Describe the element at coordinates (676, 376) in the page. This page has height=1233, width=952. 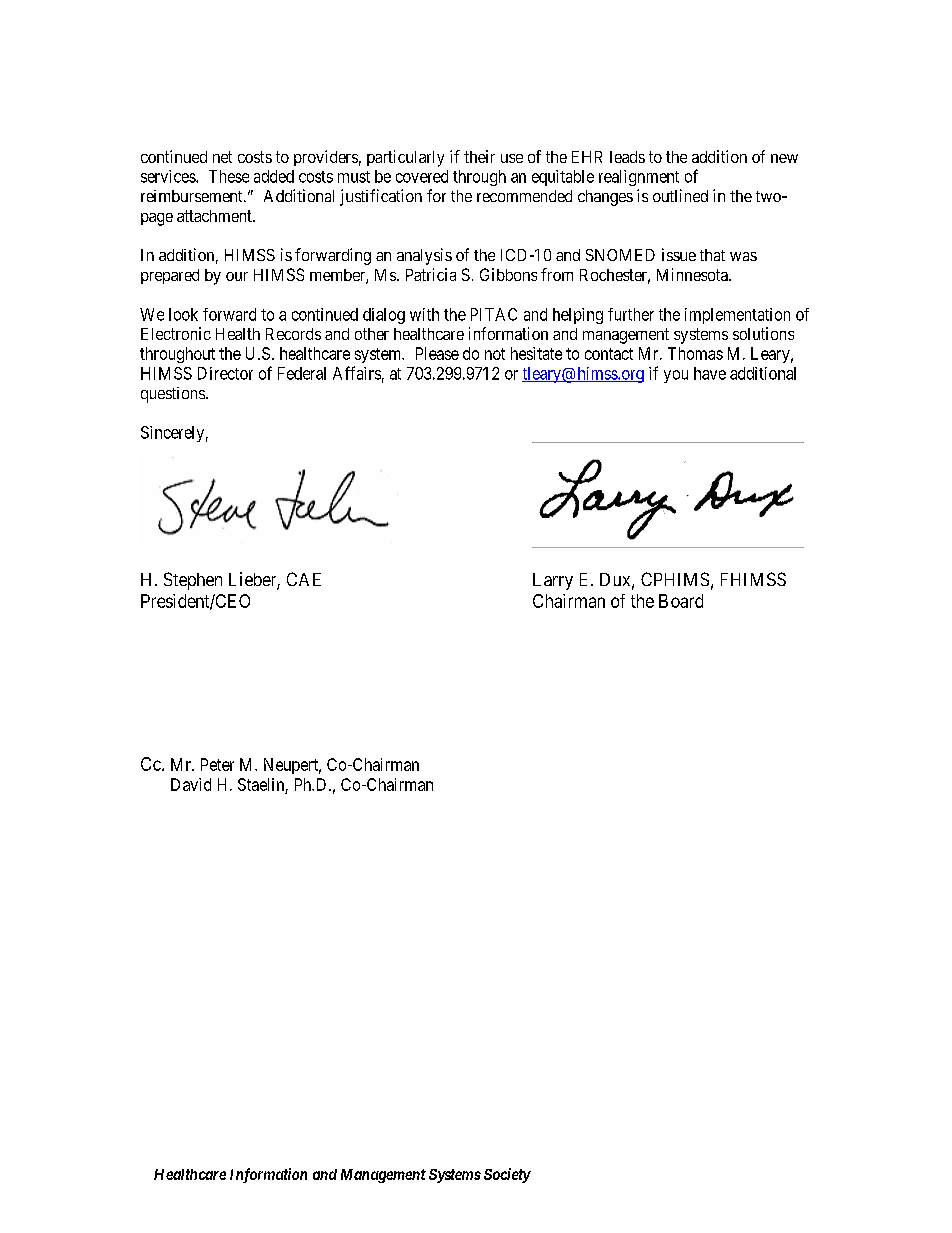
I see `you` at that location.
